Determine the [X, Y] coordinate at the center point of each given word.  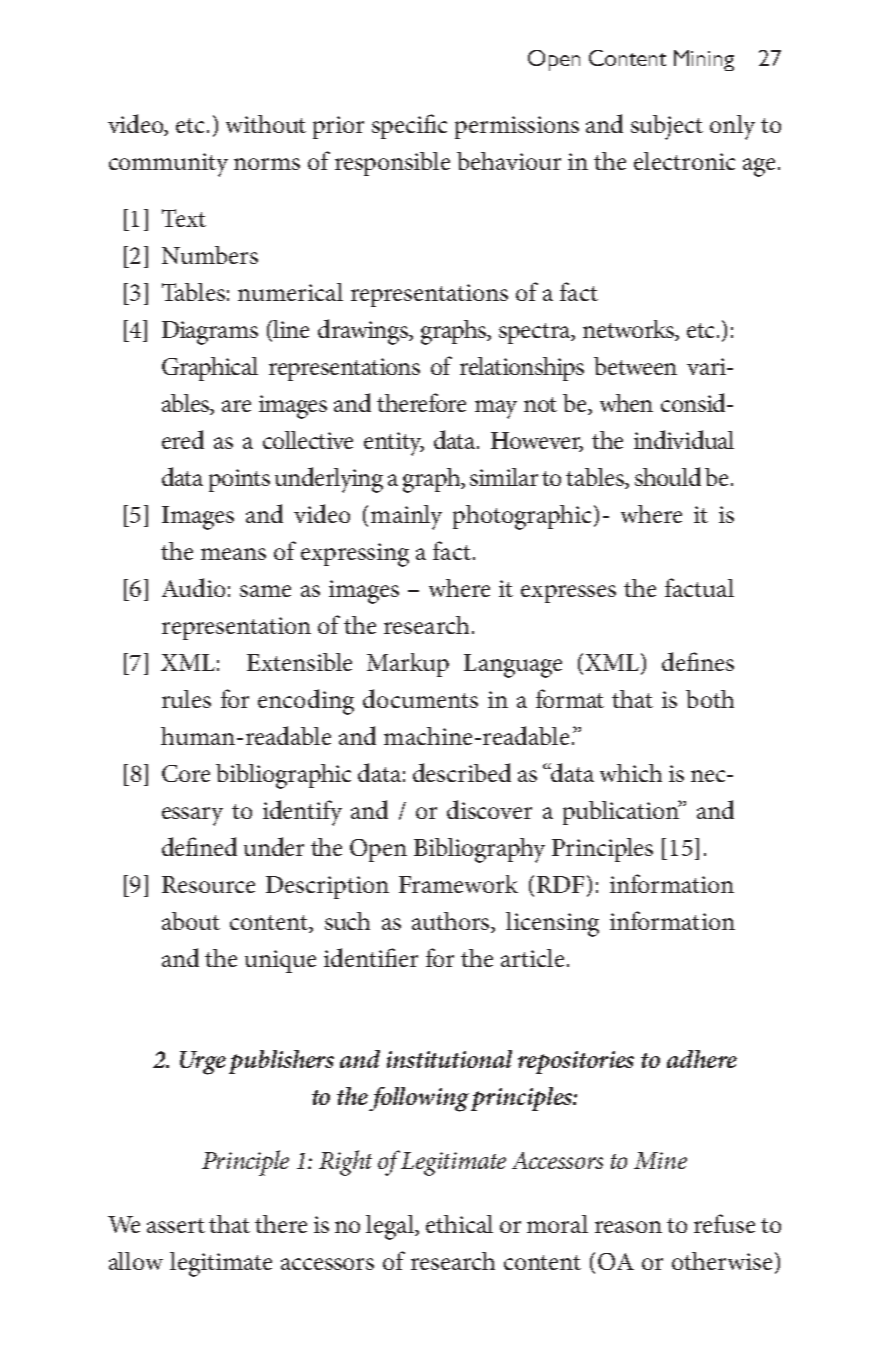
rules [186, 699]
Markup [408, 665]
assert [176, 1225]
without [266, 124]
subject [667, 127]
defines [698, 661]
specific [409, 126]
